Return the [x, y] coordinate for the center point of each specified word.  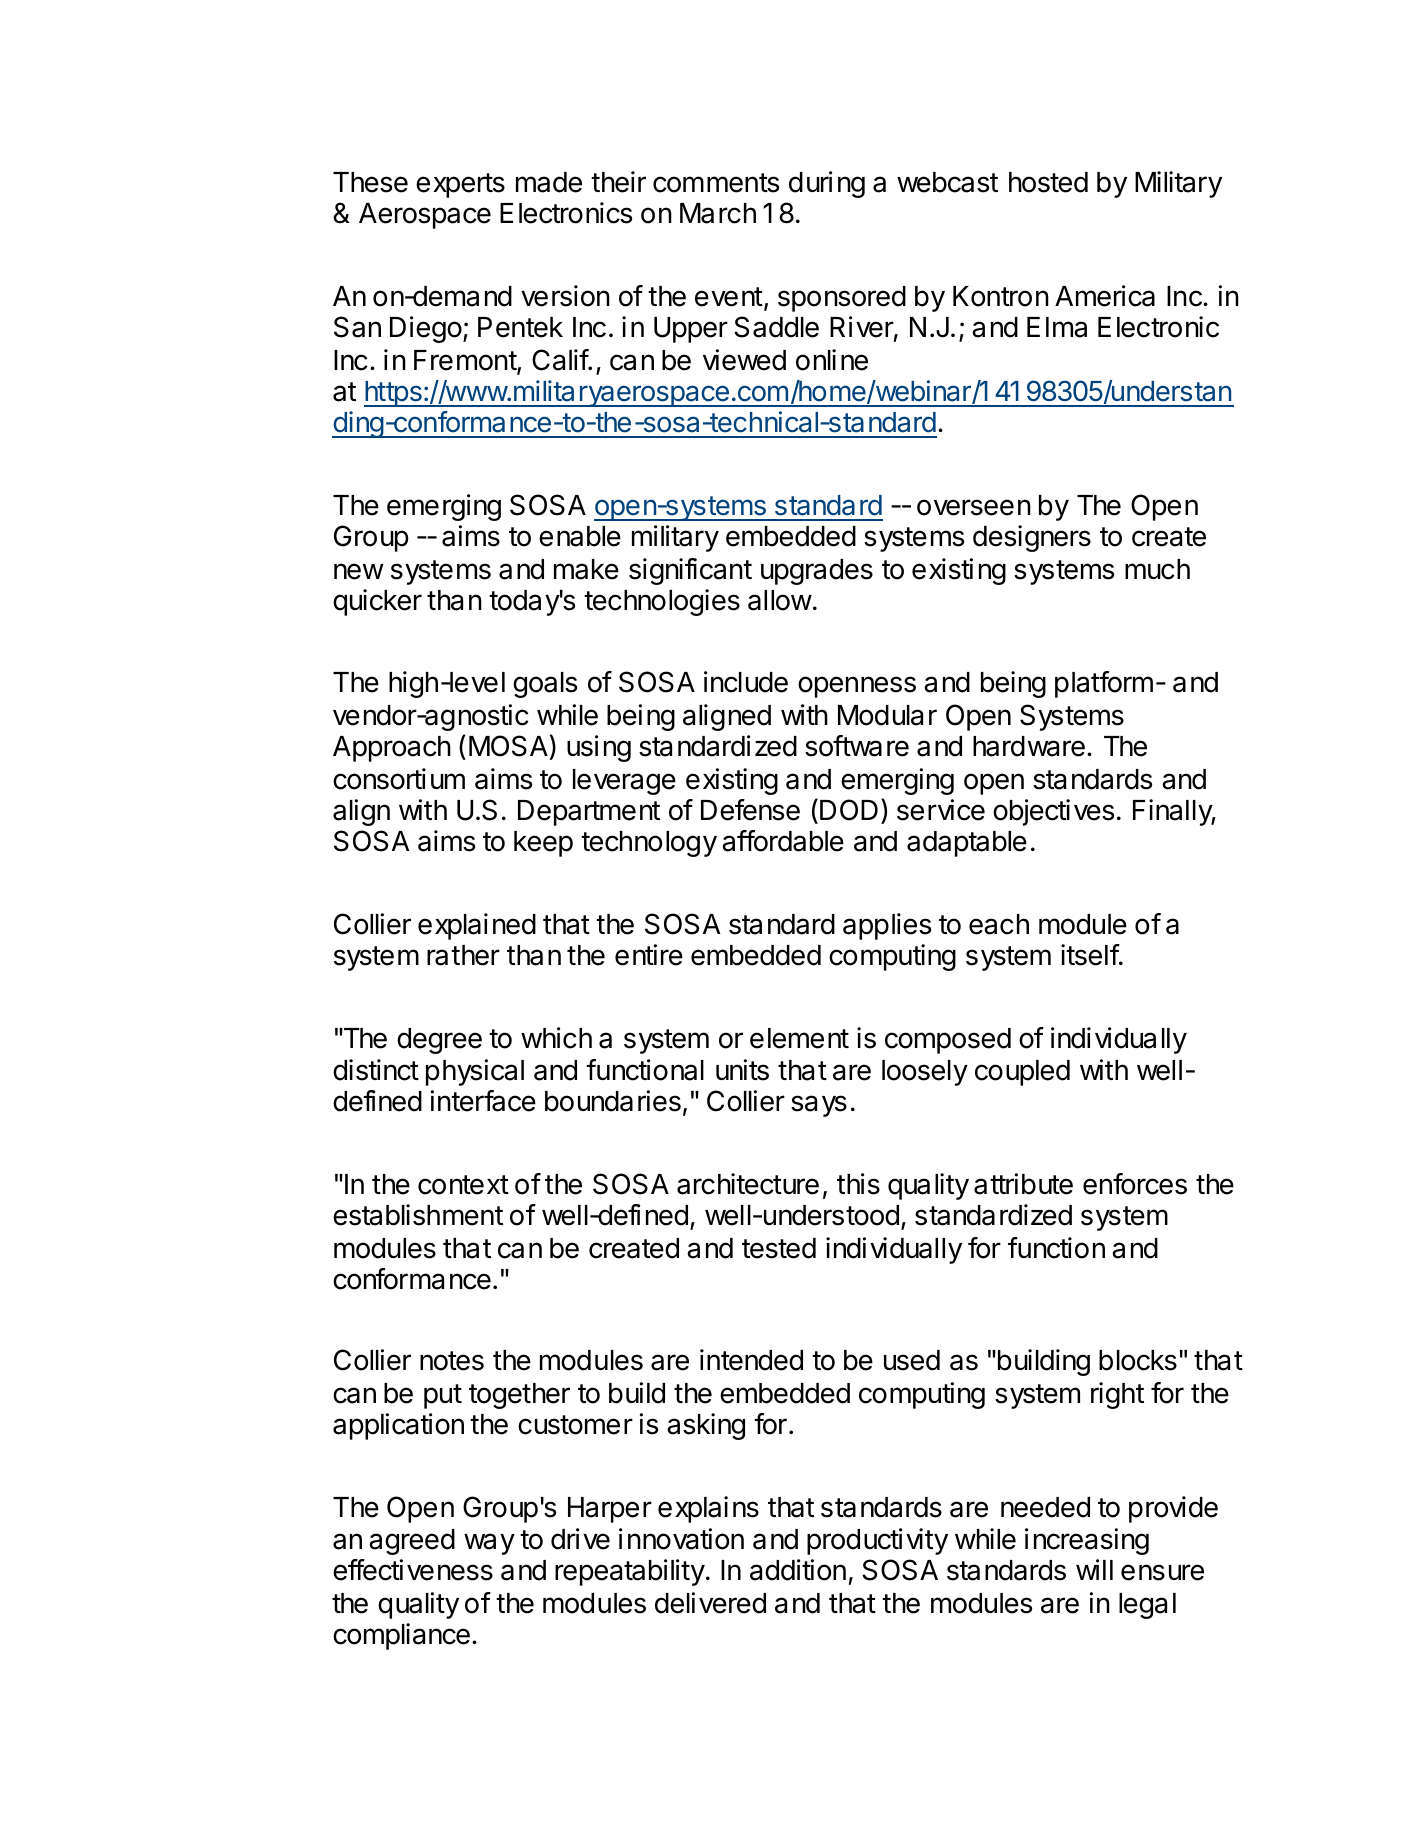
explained [477, 926]
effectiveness [413, 1570]
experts [460, 185]
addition [798, 1570]
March [718, 213]
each [999, 924]
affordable [783, 841]
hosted [1048, 182]
